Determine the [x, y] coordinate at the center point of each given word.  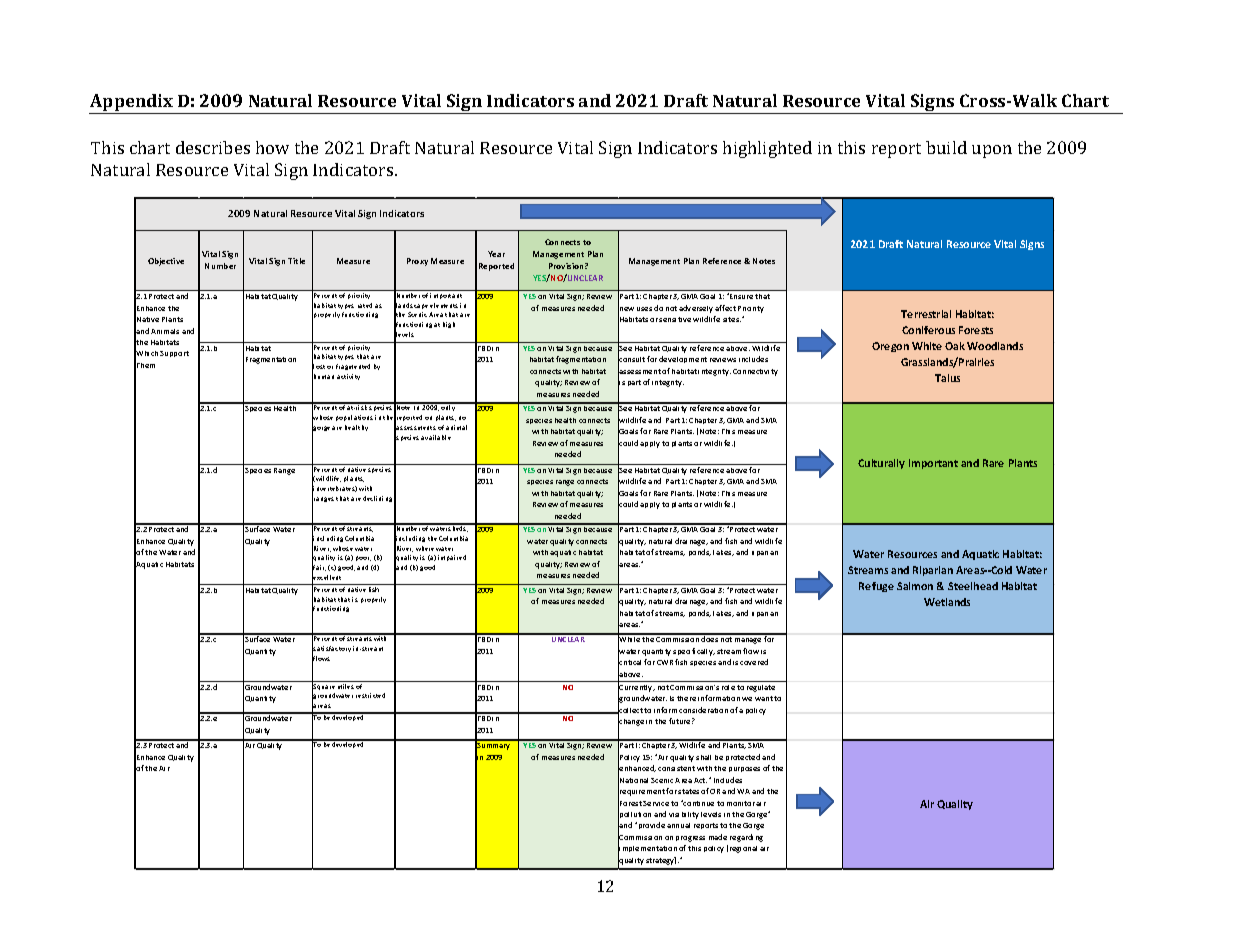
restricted [370, 695]
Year [496, 254]
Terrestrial [926, 314]
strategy [661, 861]
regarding [746, 838]
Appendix [132, 104]
